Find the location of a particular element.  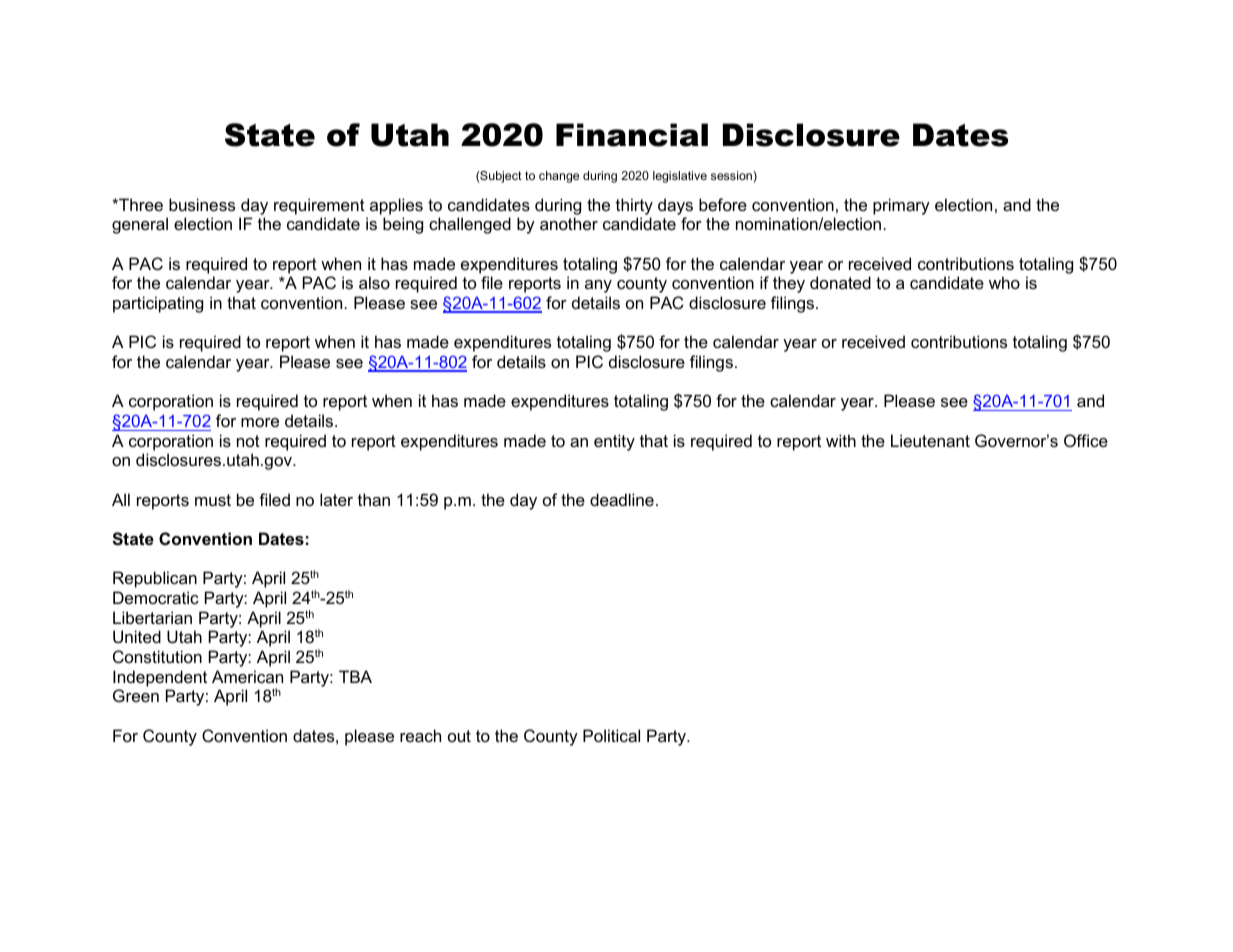

more is located at coordinates (260, 422).
